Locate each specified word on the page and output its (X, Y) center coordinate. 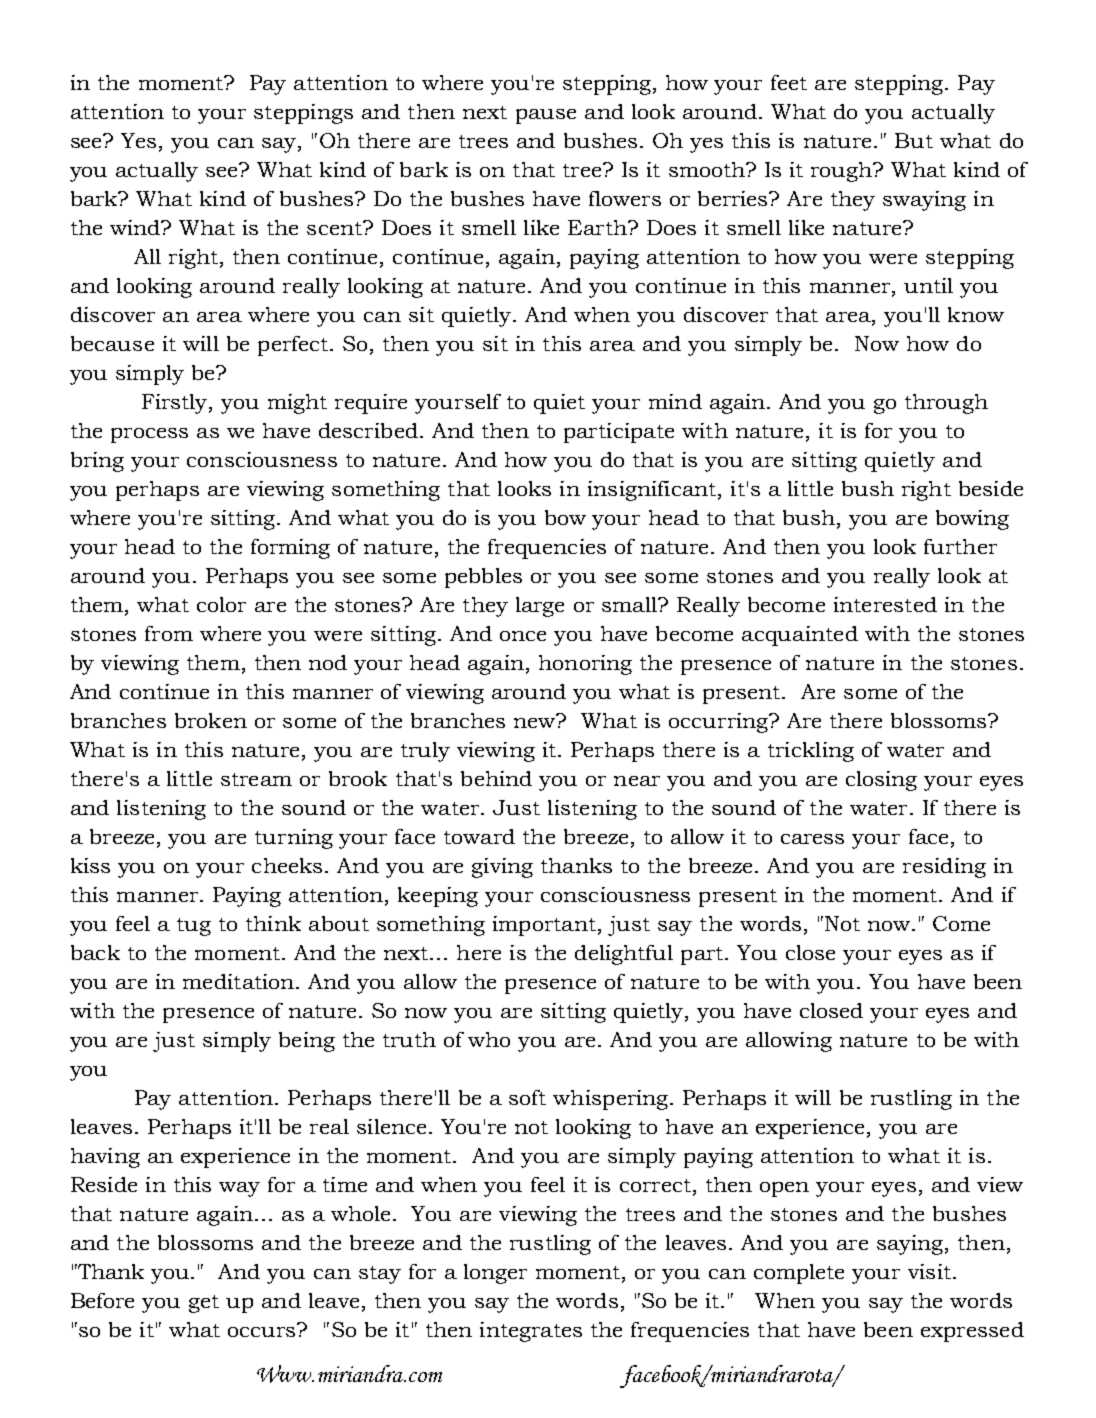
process (149, 435)
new (536, 723)
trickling (811, 752)
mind (675, 401)
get (204, 1304)
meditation (240, 981)
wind (136, 227)
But (914, 140)
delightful (624, 955)
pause (546, 116)
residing (944, 868)
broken (211, 720)
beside (991, 488)
